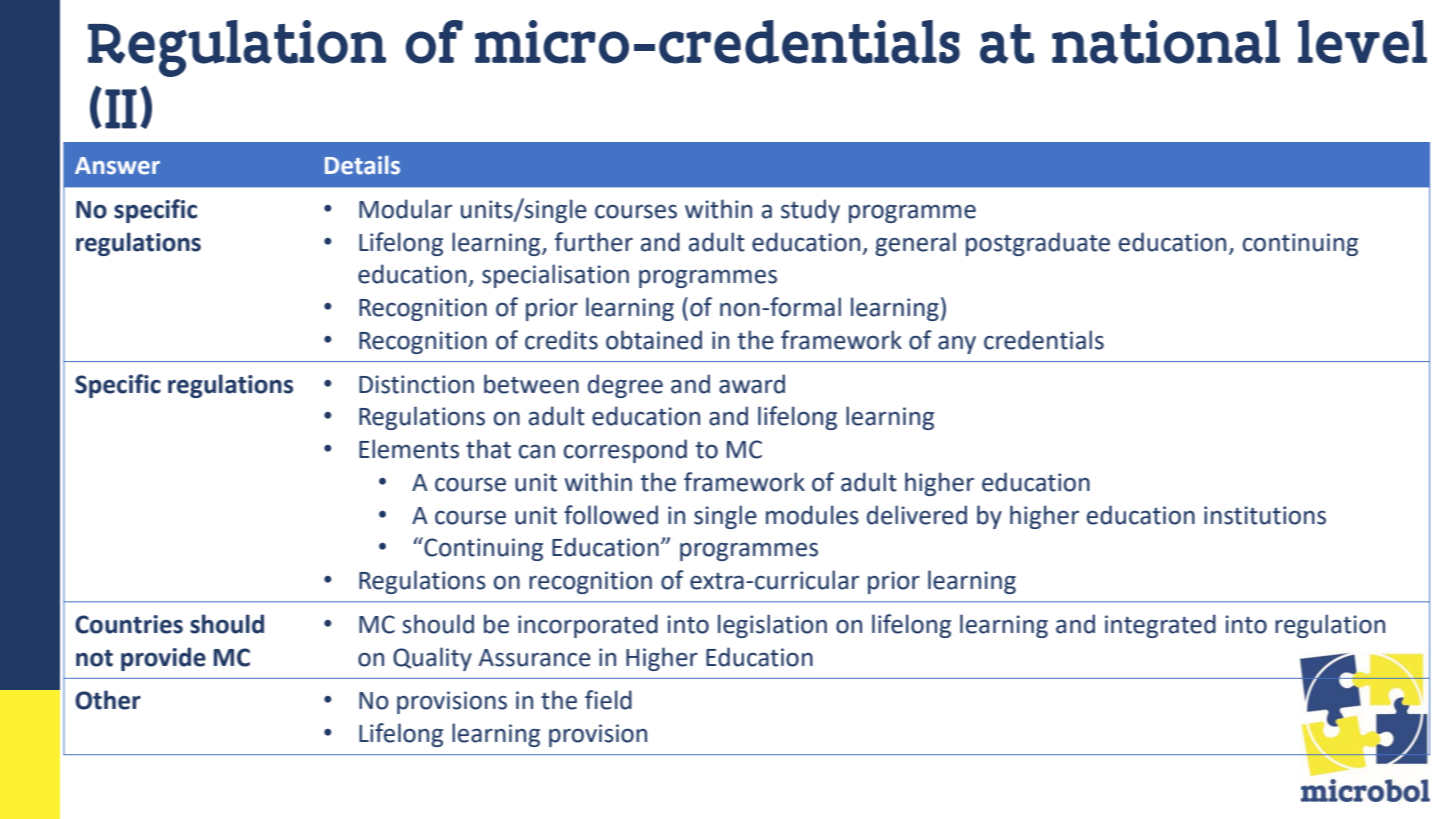 The width and height of the screenshot is (1456, 819). Describe the element at coordinates (405, 209) in the screenshot. I see `Modular` at that location.
